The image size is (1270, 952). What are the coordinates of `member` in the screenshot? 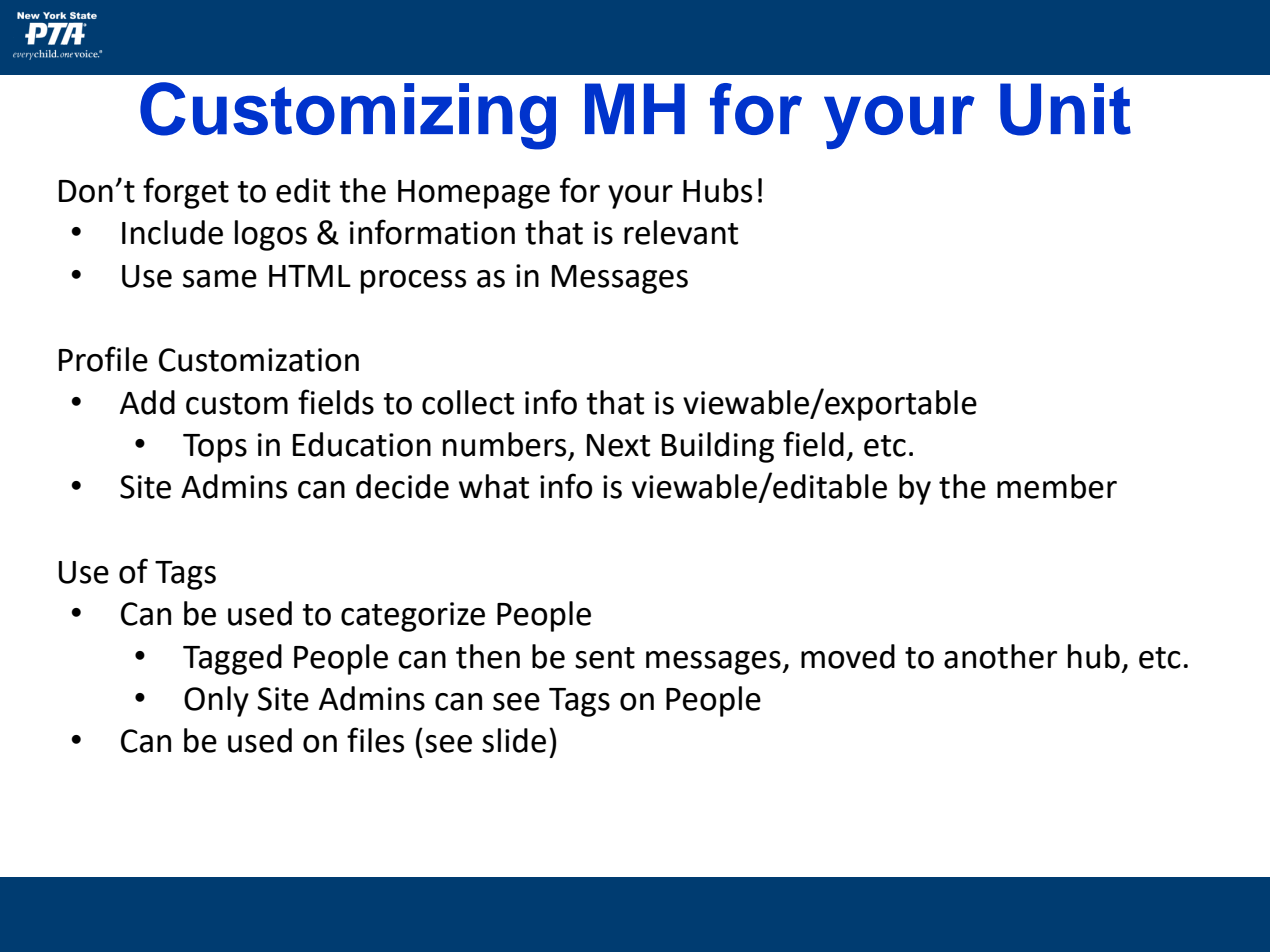 It's located at (1057, 486).
